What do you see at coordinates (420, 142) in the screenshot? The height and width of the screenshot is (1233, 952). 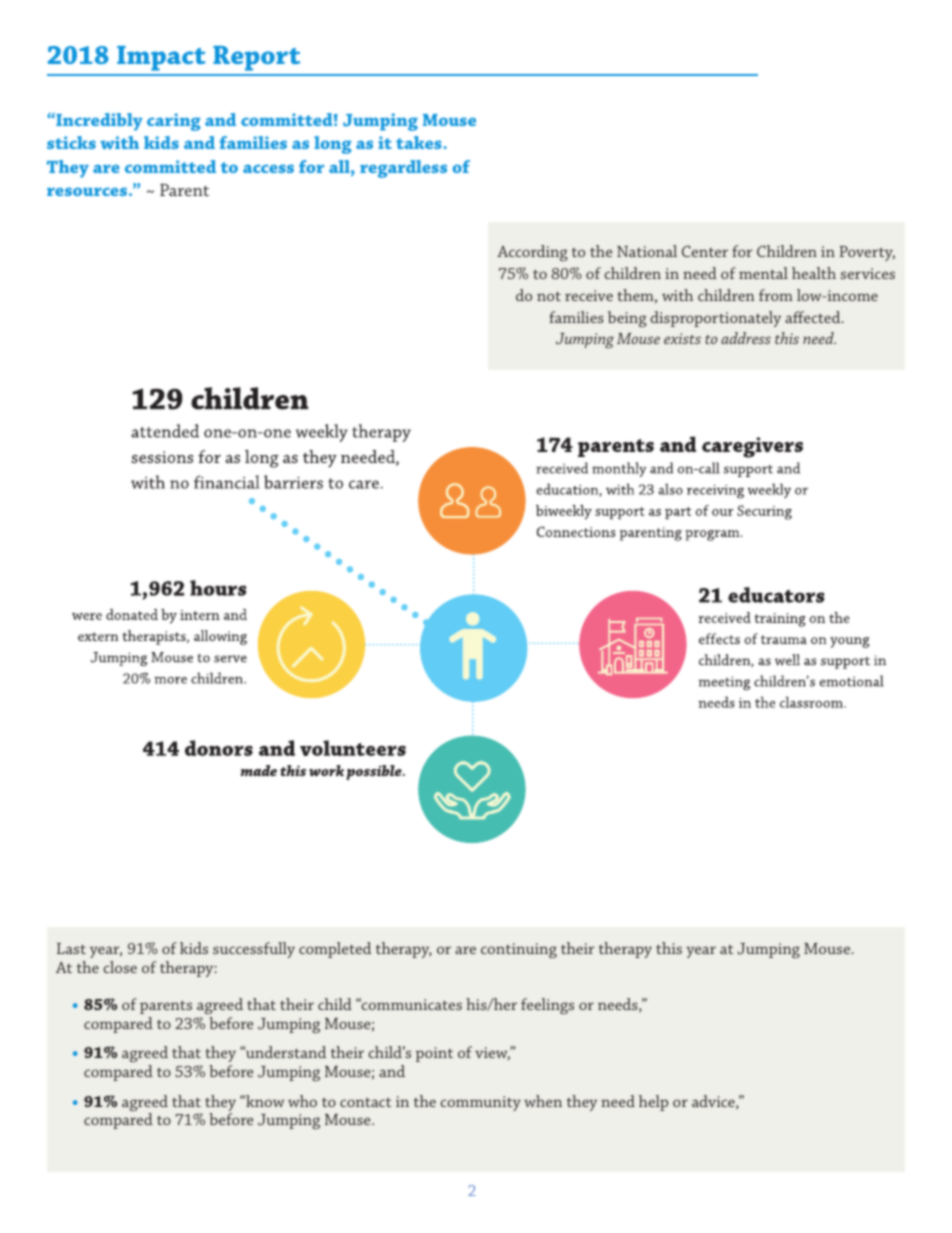 I see `takes` at bounding box center [420, 142].
